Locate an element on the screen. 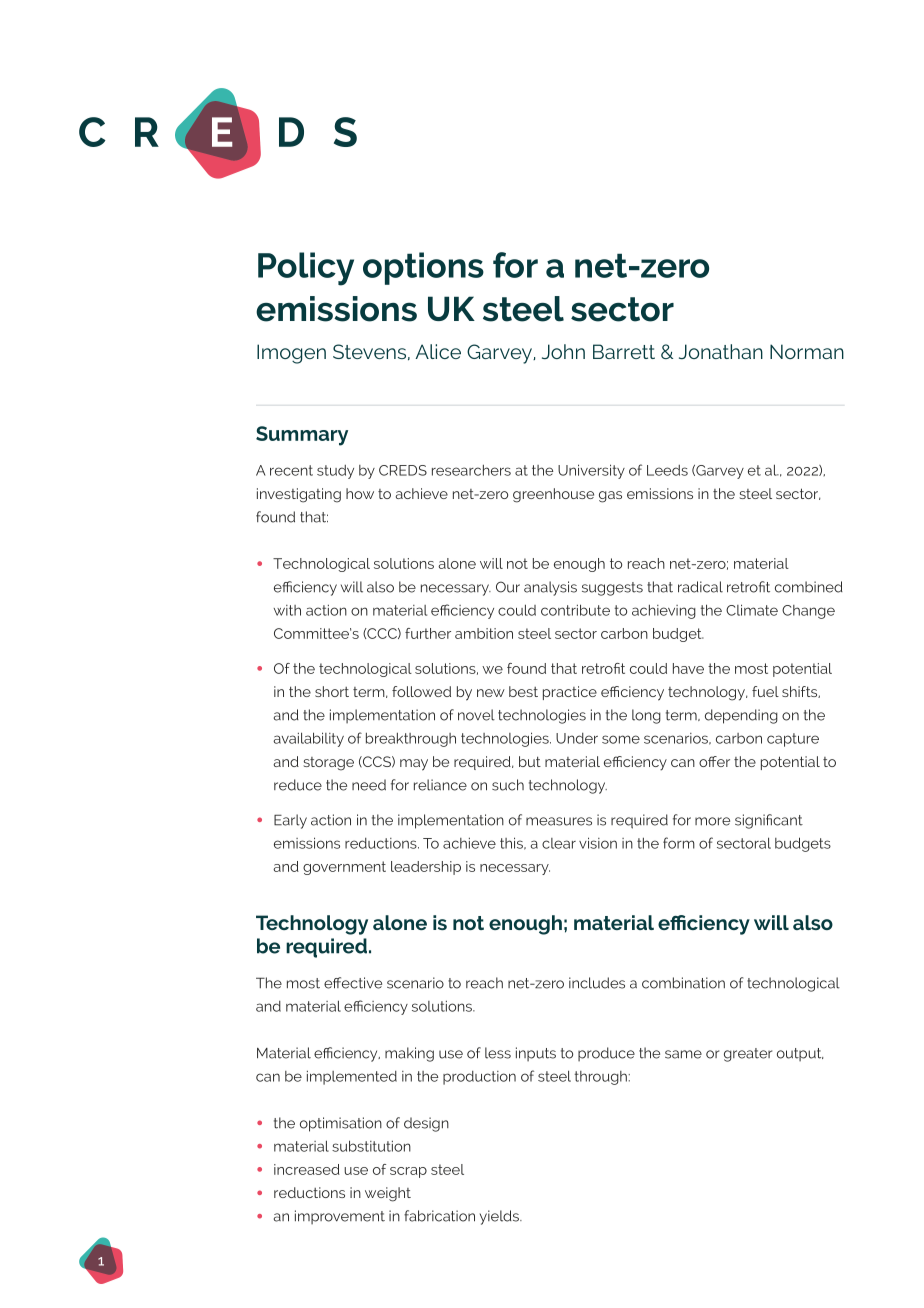 This screenshot has width=924, height=1308. clear is located at coordinates (559, 843).
